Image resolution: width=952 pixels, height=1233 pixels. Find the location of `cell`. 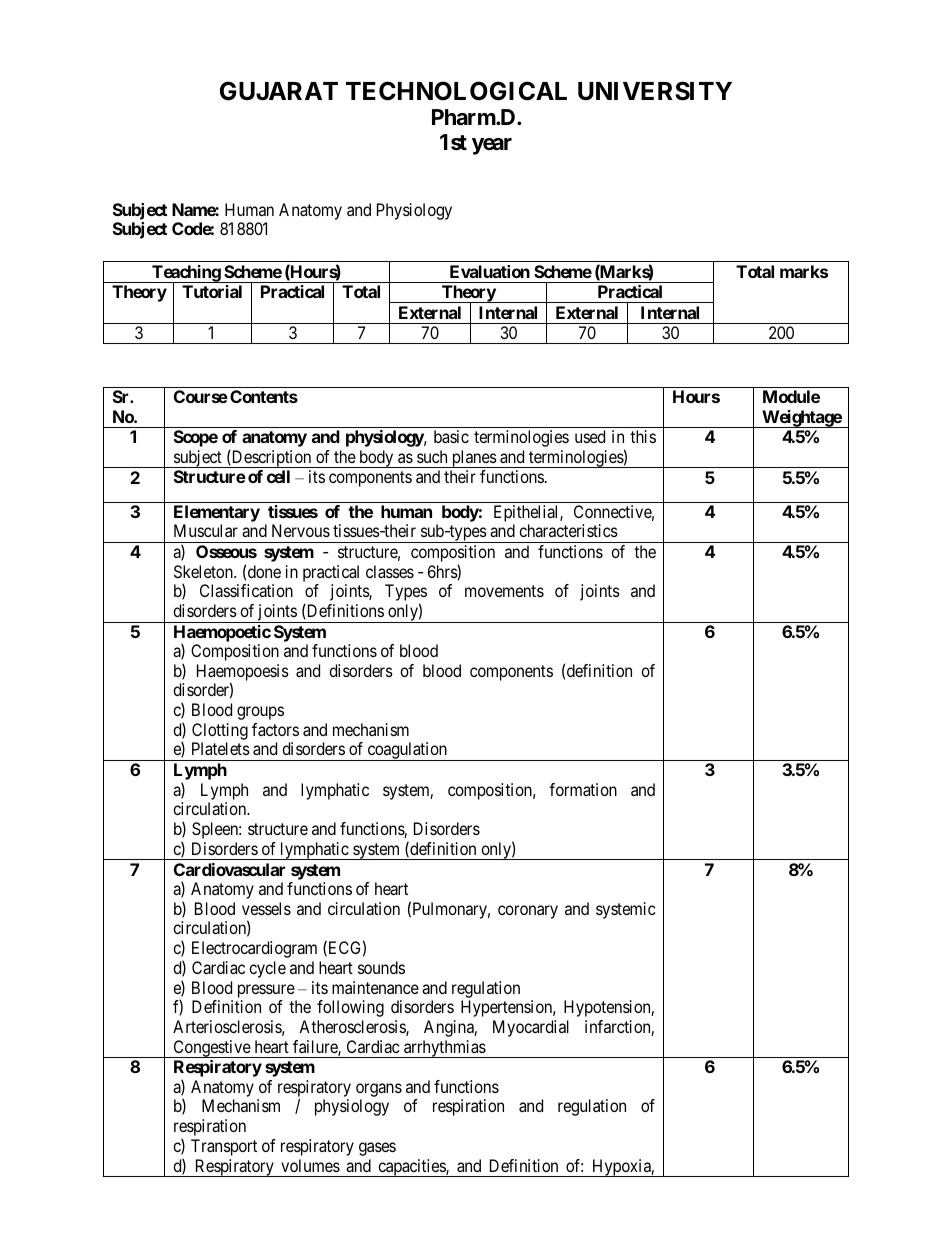

cell is located at coordinates (278, 476).
